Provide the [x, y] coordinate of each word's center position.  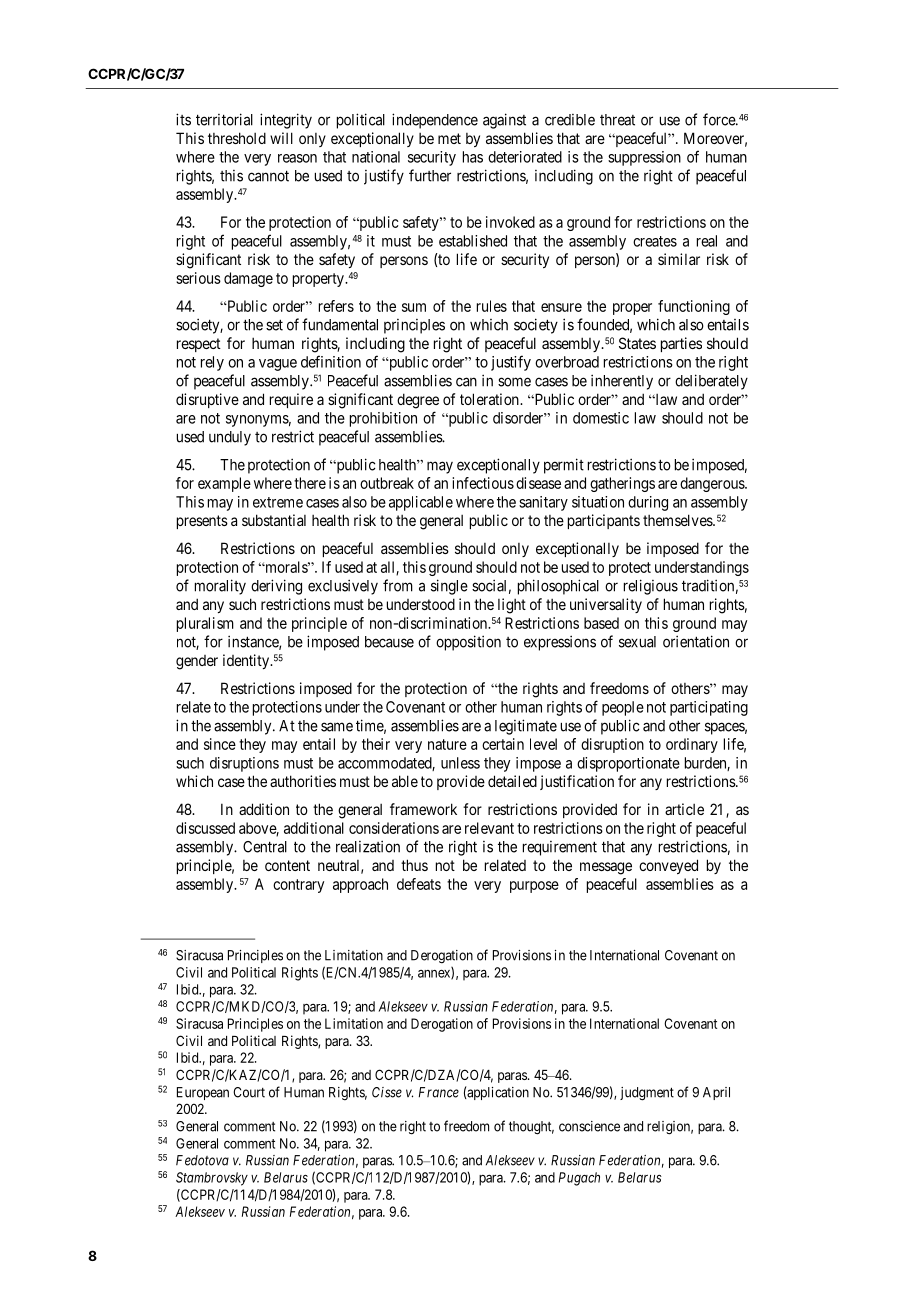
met [449, 138]
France [439, 1092]
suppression [644, 158]
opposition [468, 643]
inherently [622, 382]
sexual [637, 642]
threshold [237, 138]
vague [278, 365]
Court [249, 1092]
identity [247, 661]
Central [265, 847]
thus [414, 865]
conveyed [668, 866]
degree [418, 401]
